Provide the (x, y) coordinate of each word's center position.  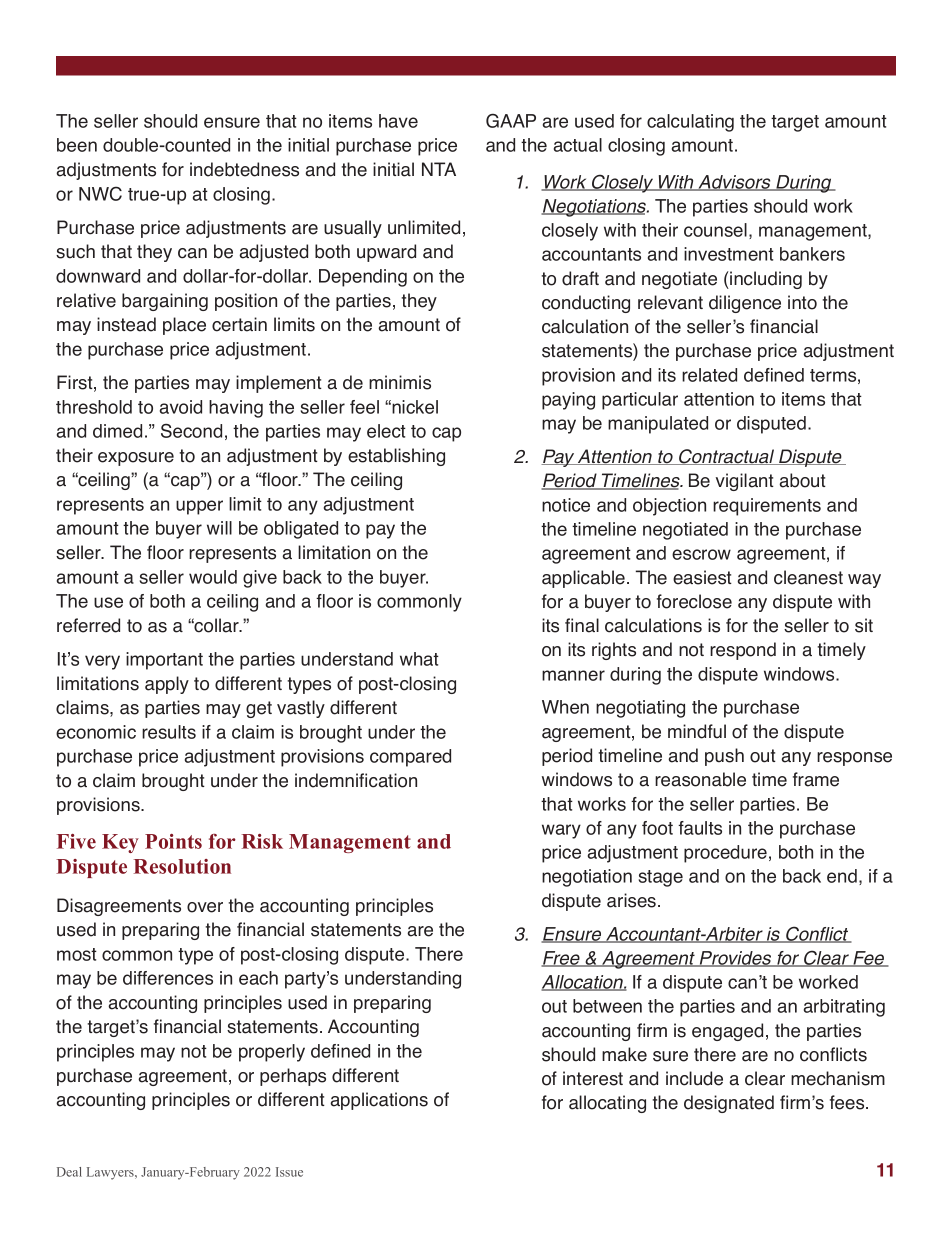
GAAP (511, 120)
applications (379, 1101)
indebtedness (244, 169)
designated (729, 1104)
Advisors (734, 183)
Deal (69, 1172)
